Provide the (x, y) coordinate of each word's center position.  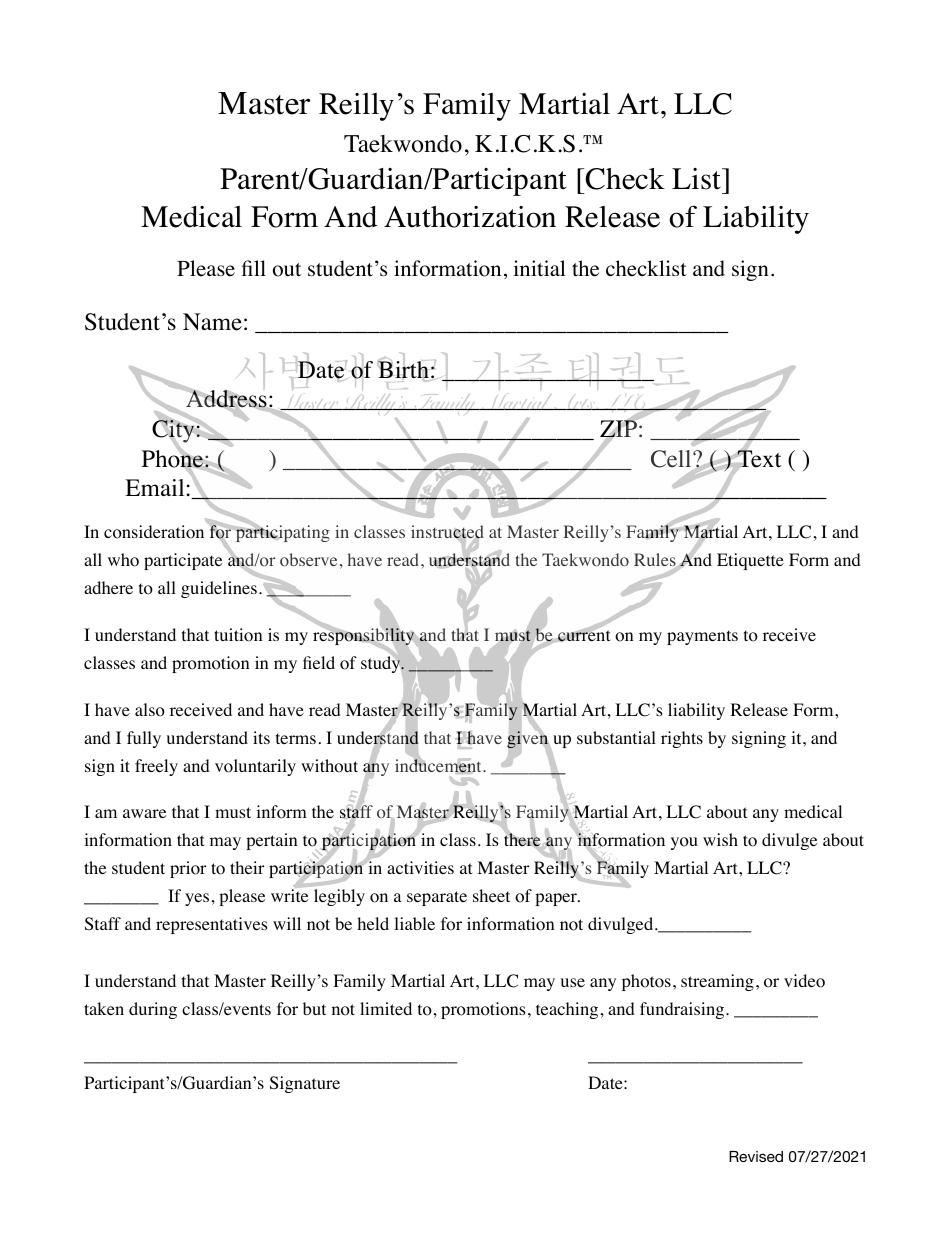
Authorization (470, 217)
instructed (447, 533)
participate (183, 561)
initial (539, 268)
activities (420, 867)
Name (212, 322)
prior (188, 869)
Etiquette (750, 561)
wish (720, 839)
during (153, 1010)
